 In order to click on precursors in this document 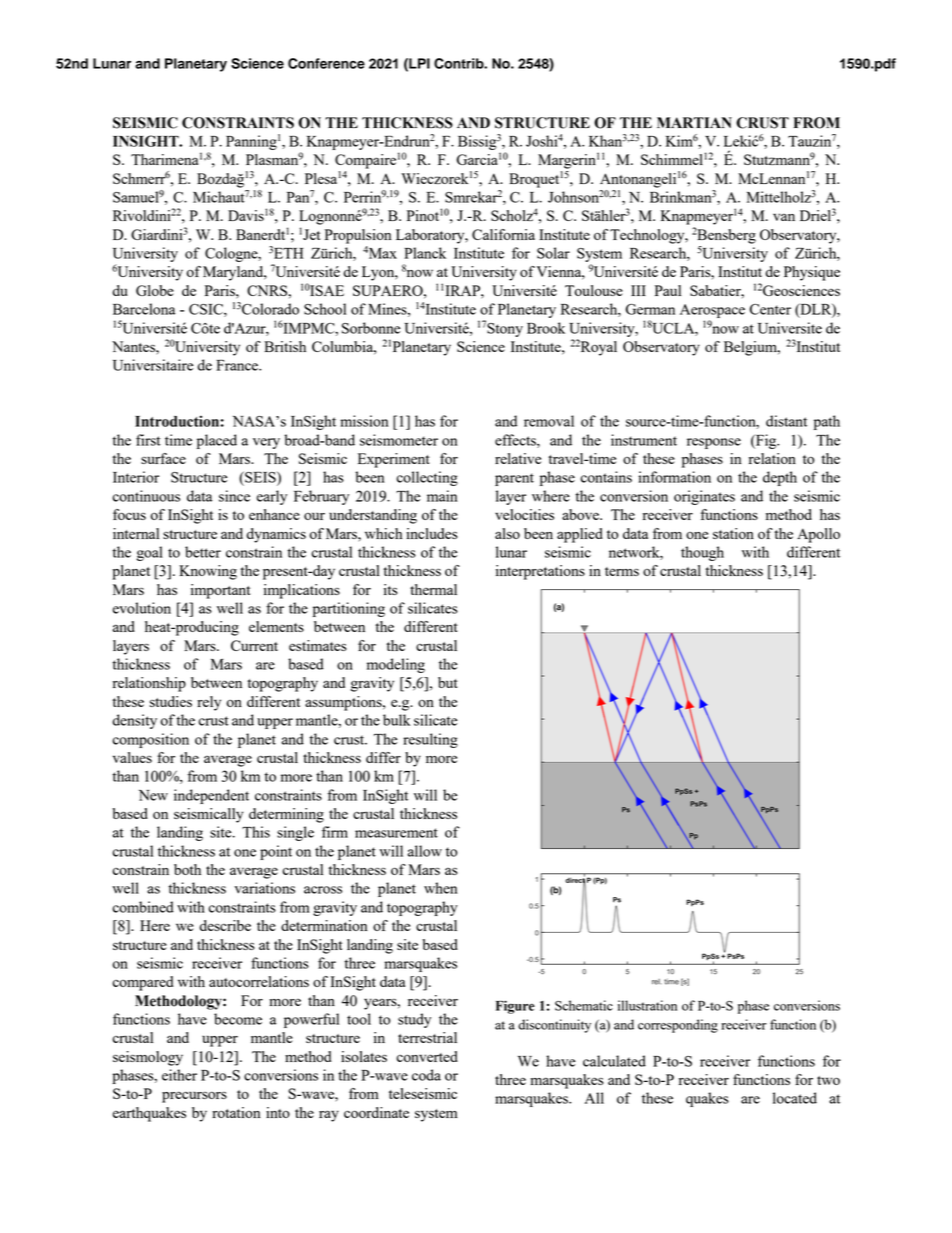, I will do `click(194, 1097)`.
